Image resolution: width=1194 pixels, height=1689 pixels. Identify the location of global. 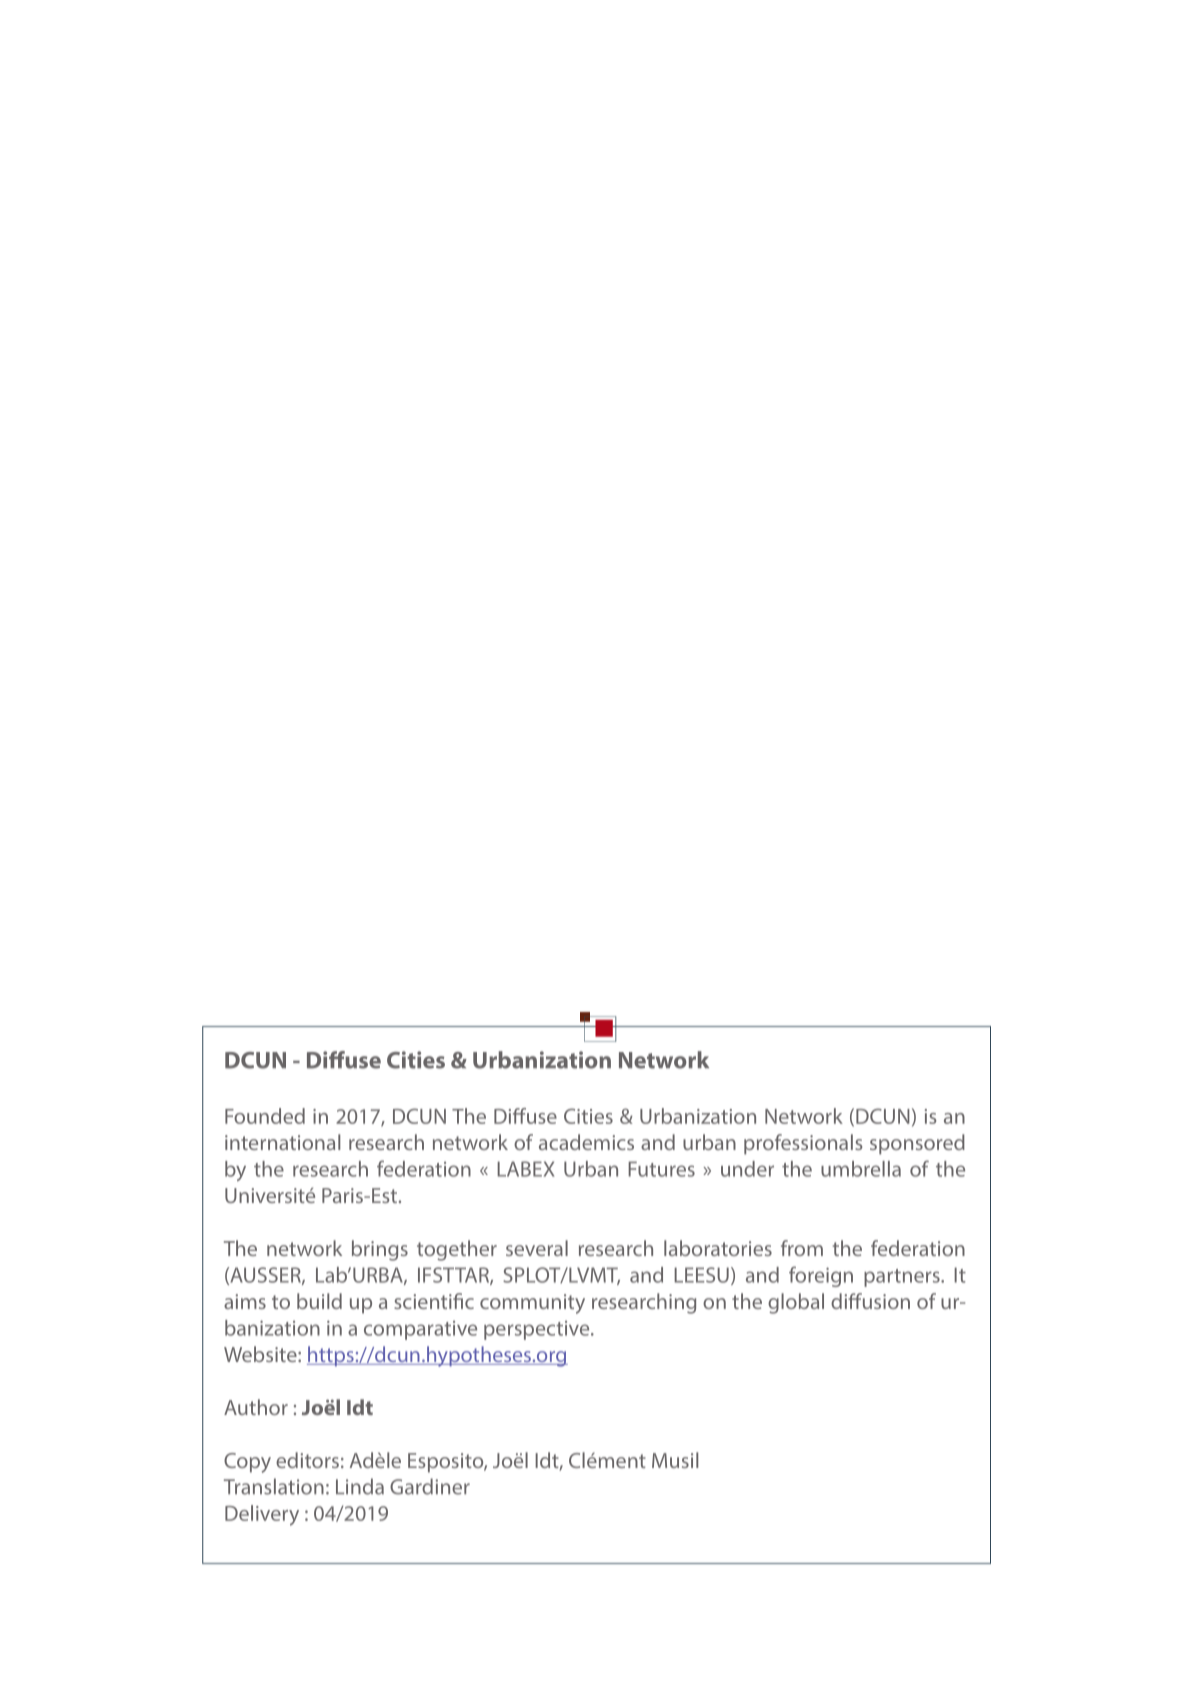
(796, 1303).
